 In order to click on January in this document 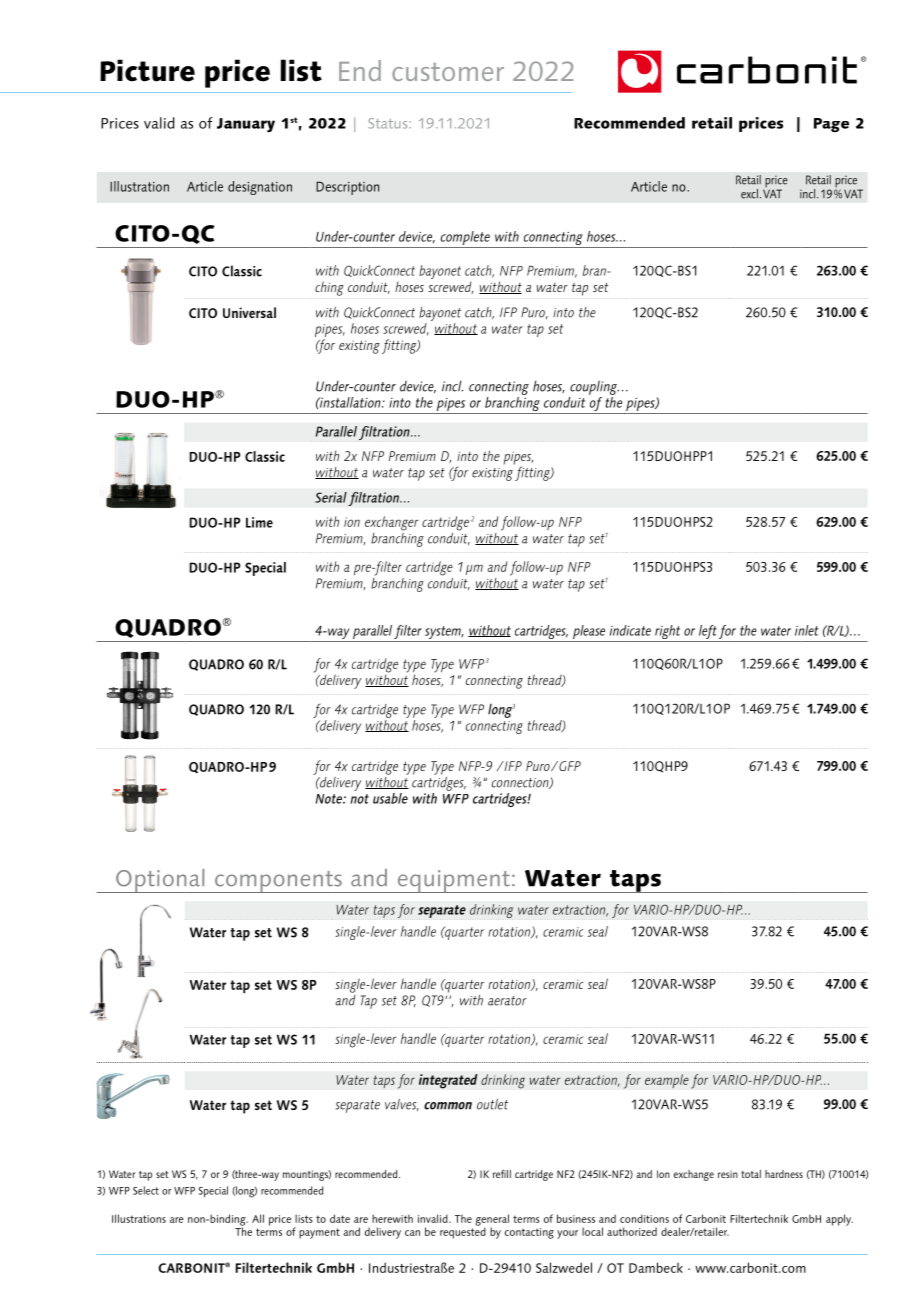, I will do `click(246, 125)`.
